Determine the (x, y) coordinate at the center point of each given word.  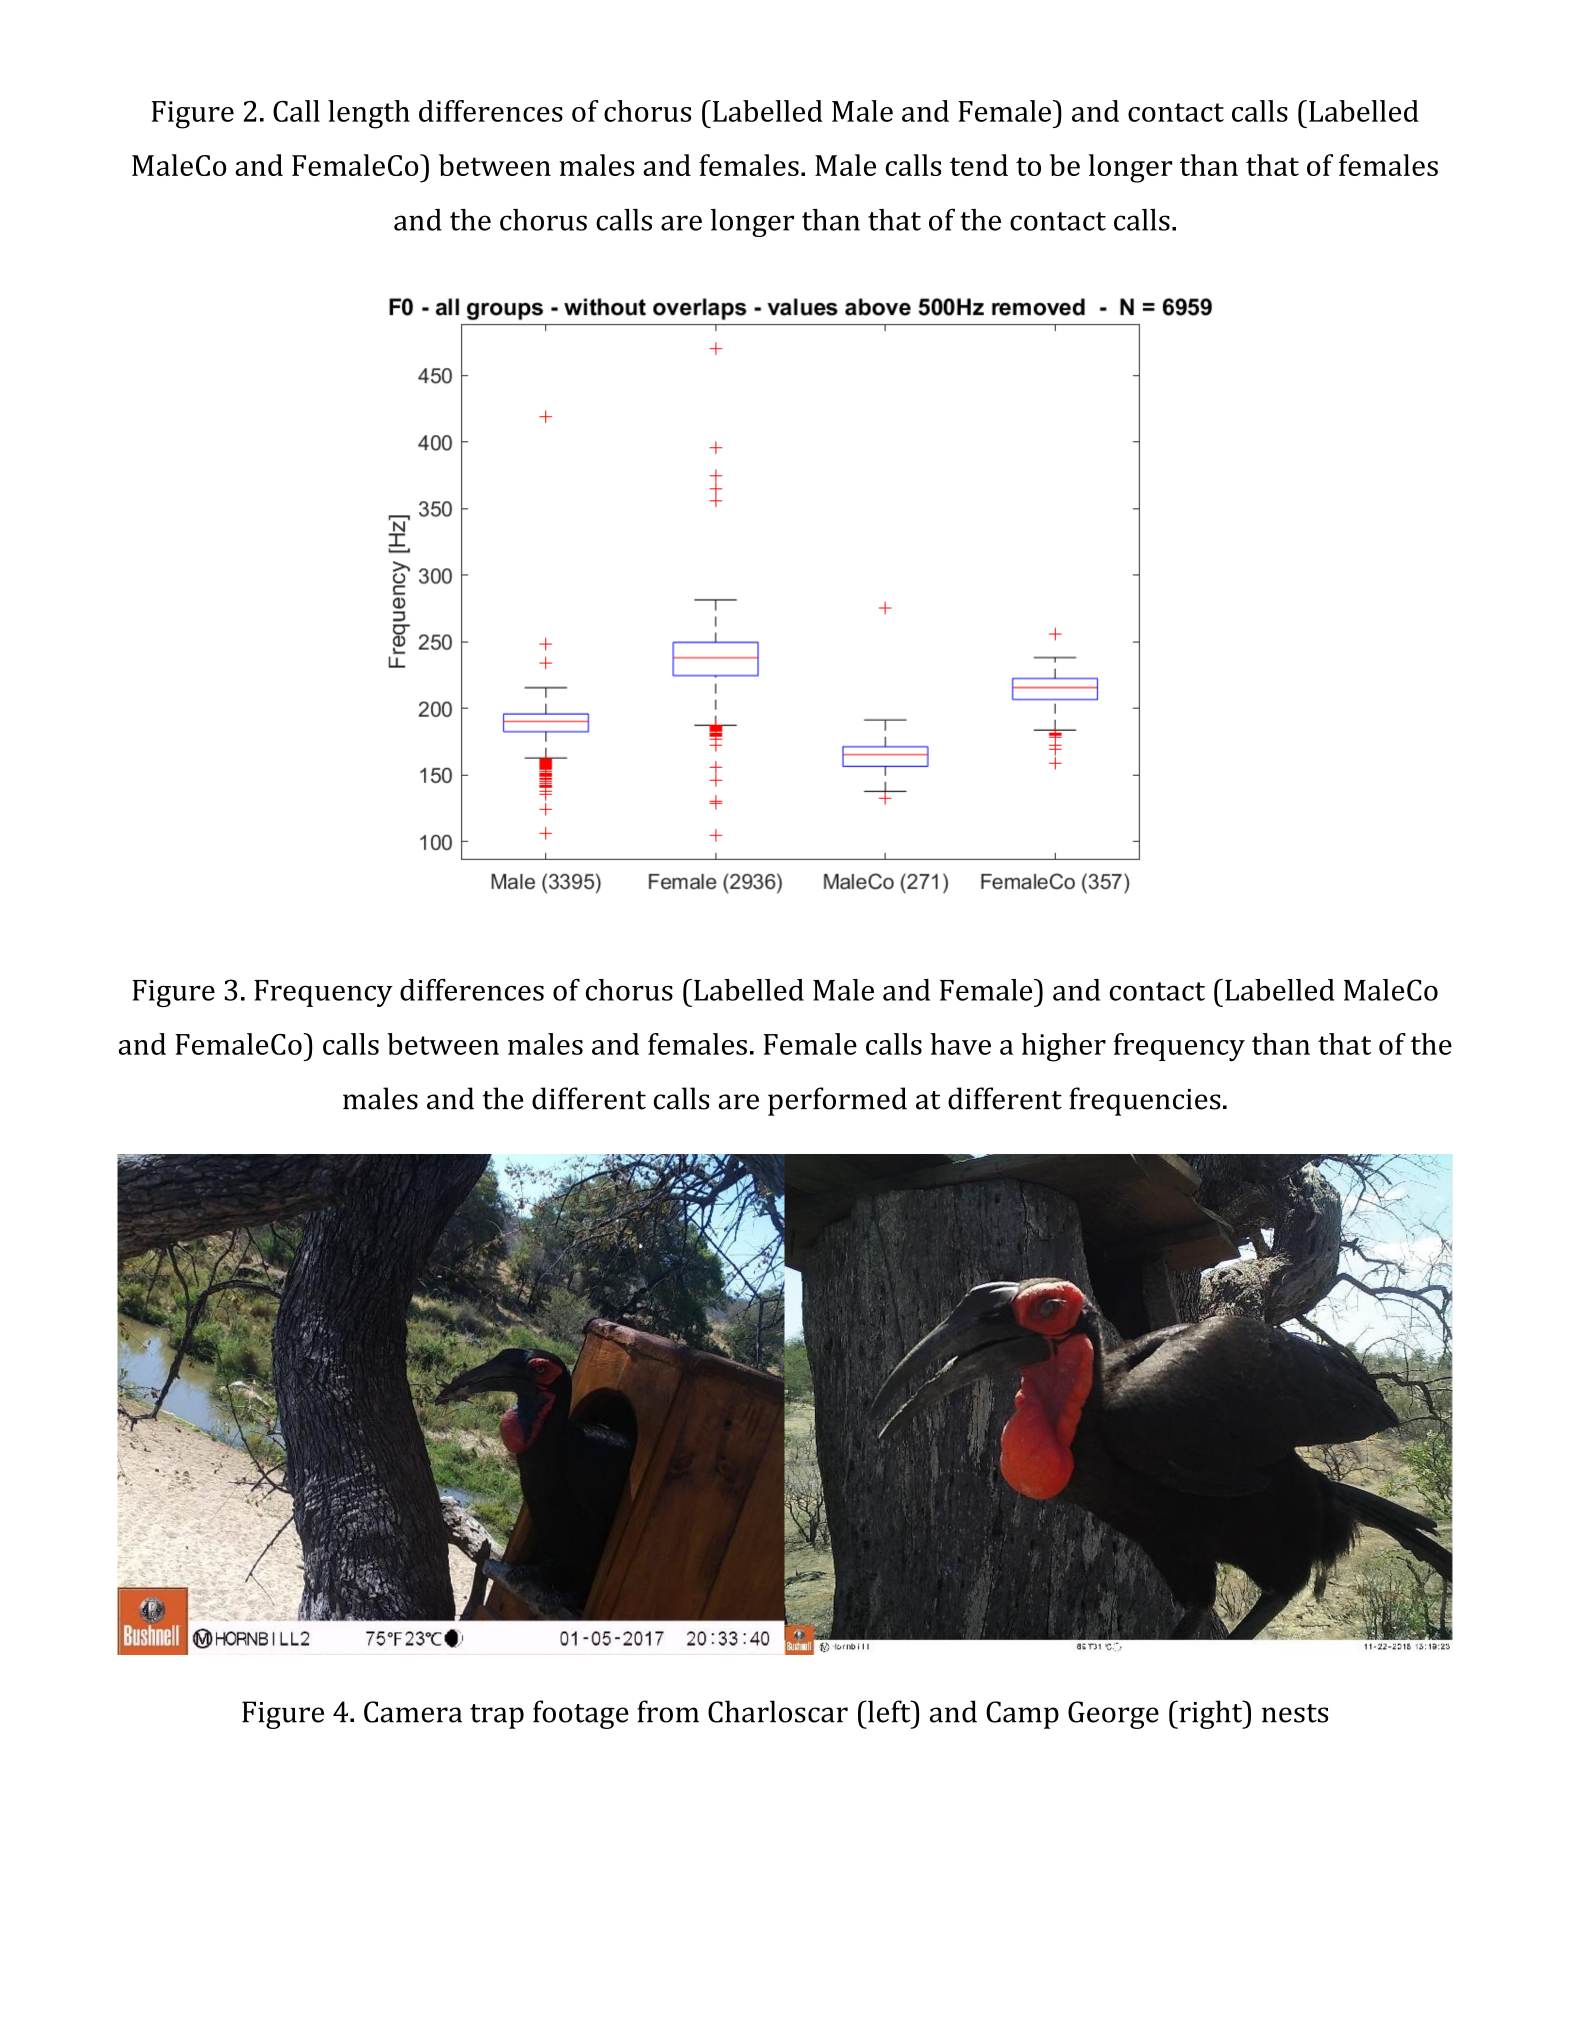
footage (581, 1714)
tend (979, 165)
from (668, 1711)
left (889, 1711)
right (1211, 1714)
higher (1063, 1047)
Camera (413, 1712)
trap (497, 1716)
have (960, 1044)
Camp (1022, 1715)
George (1113, 1715)
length (369, 114)
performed (837, 1101)
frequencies (1145, 1101)
